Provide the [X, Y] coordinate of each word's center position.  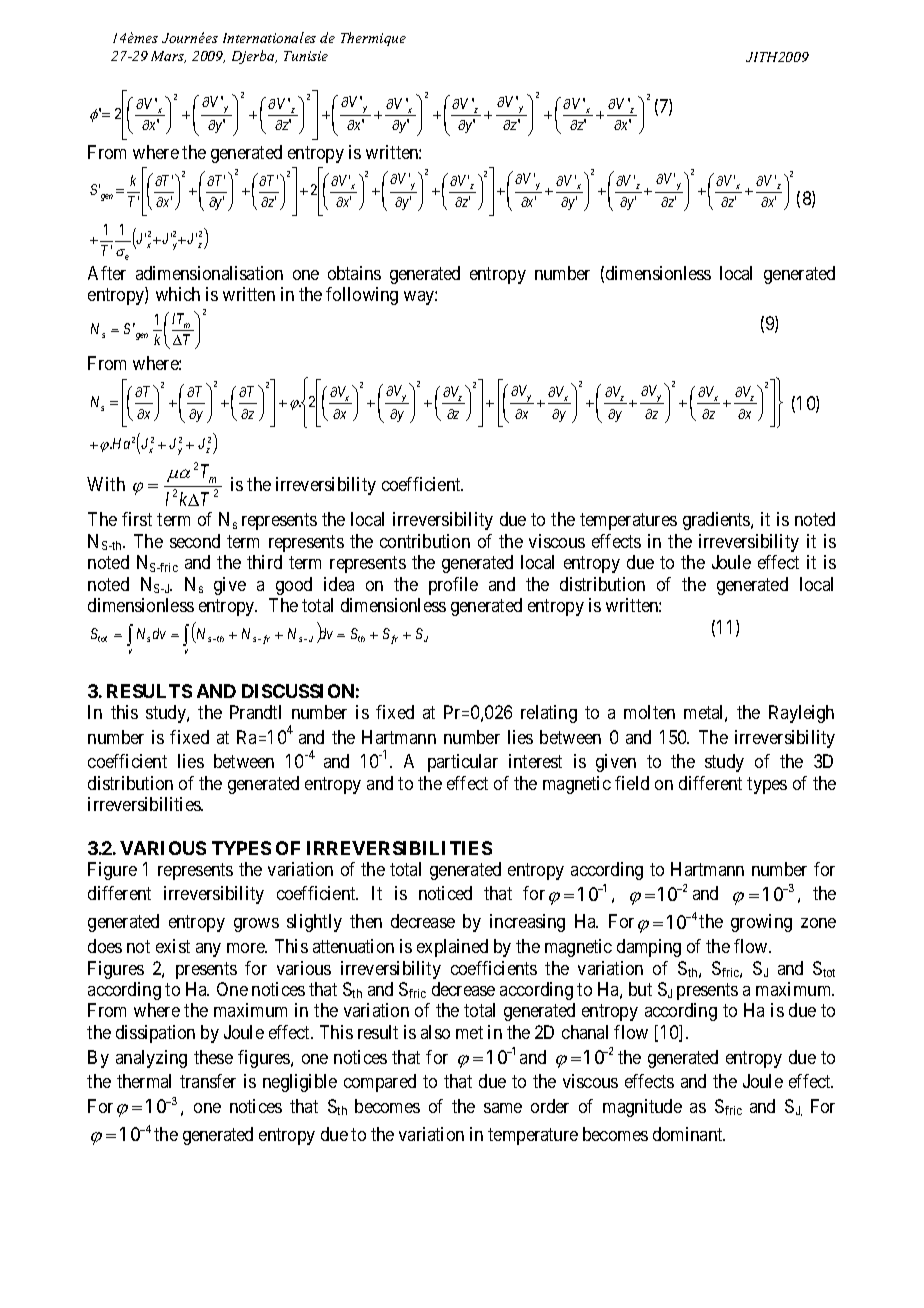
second [195, 541]
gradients [717, 521]
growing [761, 923]
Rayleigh [801, 714]
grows [256, 925]
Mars [168, 57]
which [178, 294]
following [362, 296]
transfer [208, 1081]
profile [453, 586]
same [503, 1108]
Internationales [269, 37]
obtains [354, 273]
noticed [445, 893]
